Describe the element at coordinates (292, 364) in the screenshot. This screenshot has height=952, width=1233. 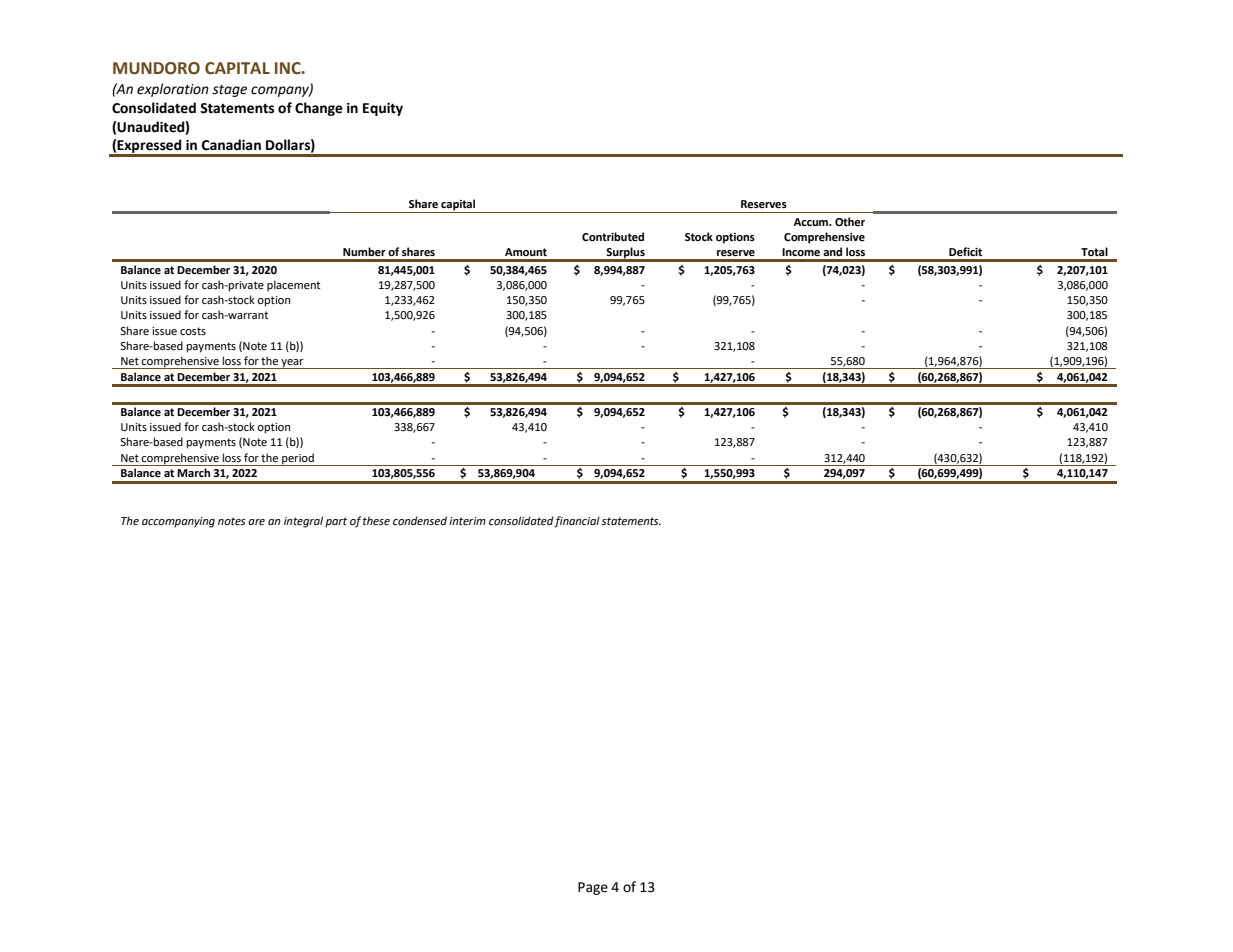
I see `year` at that location.
